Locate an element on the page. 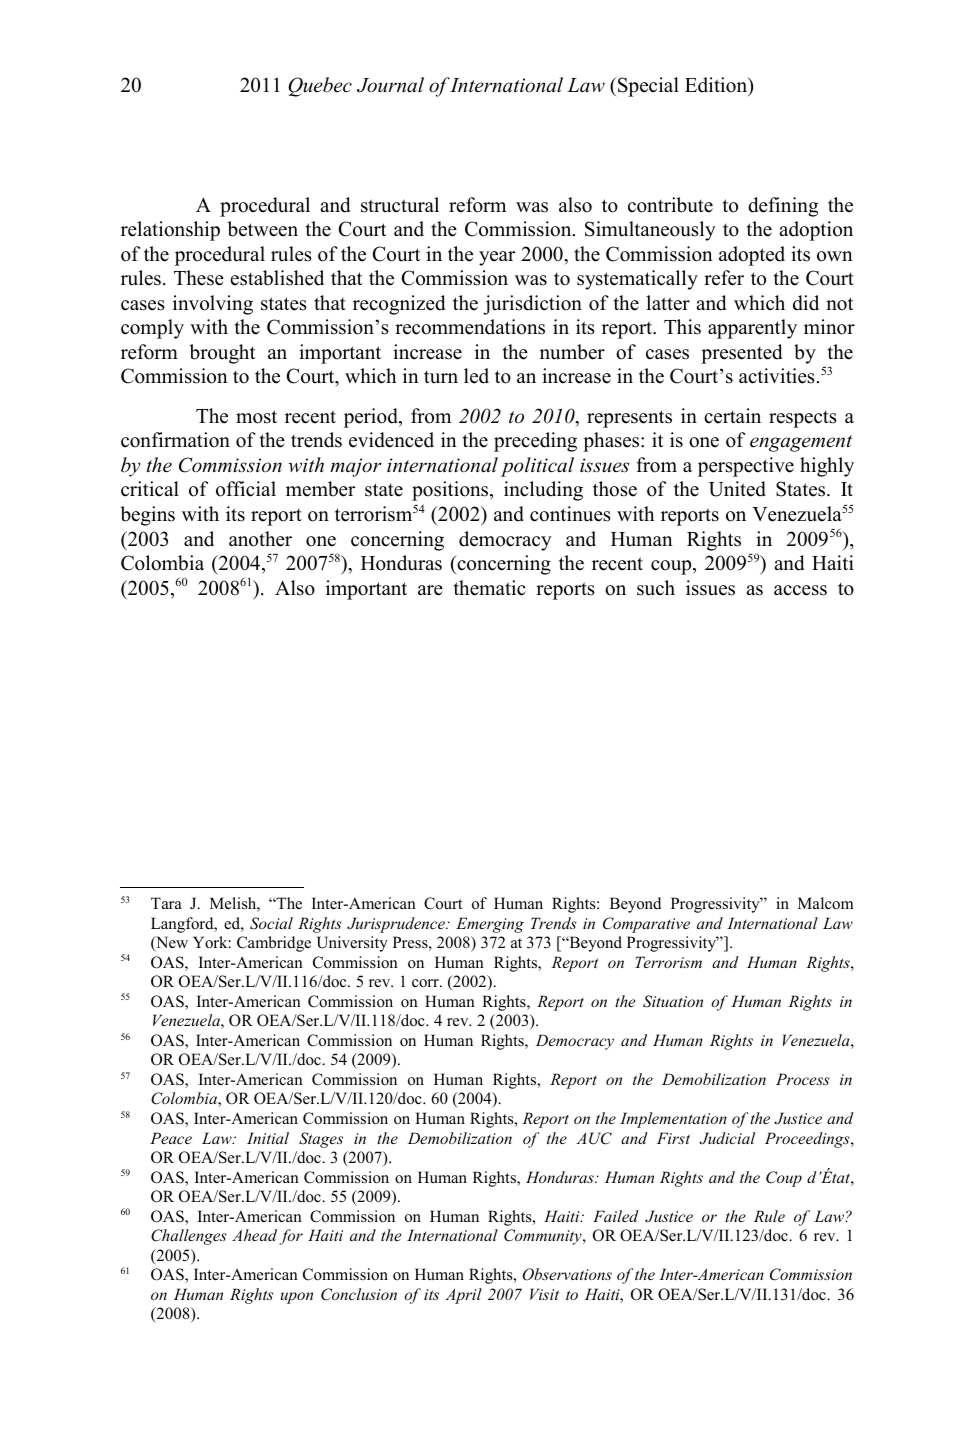 The height and width of the image is (1443, 974). Ahead is located at coordinates (254, 1235).
